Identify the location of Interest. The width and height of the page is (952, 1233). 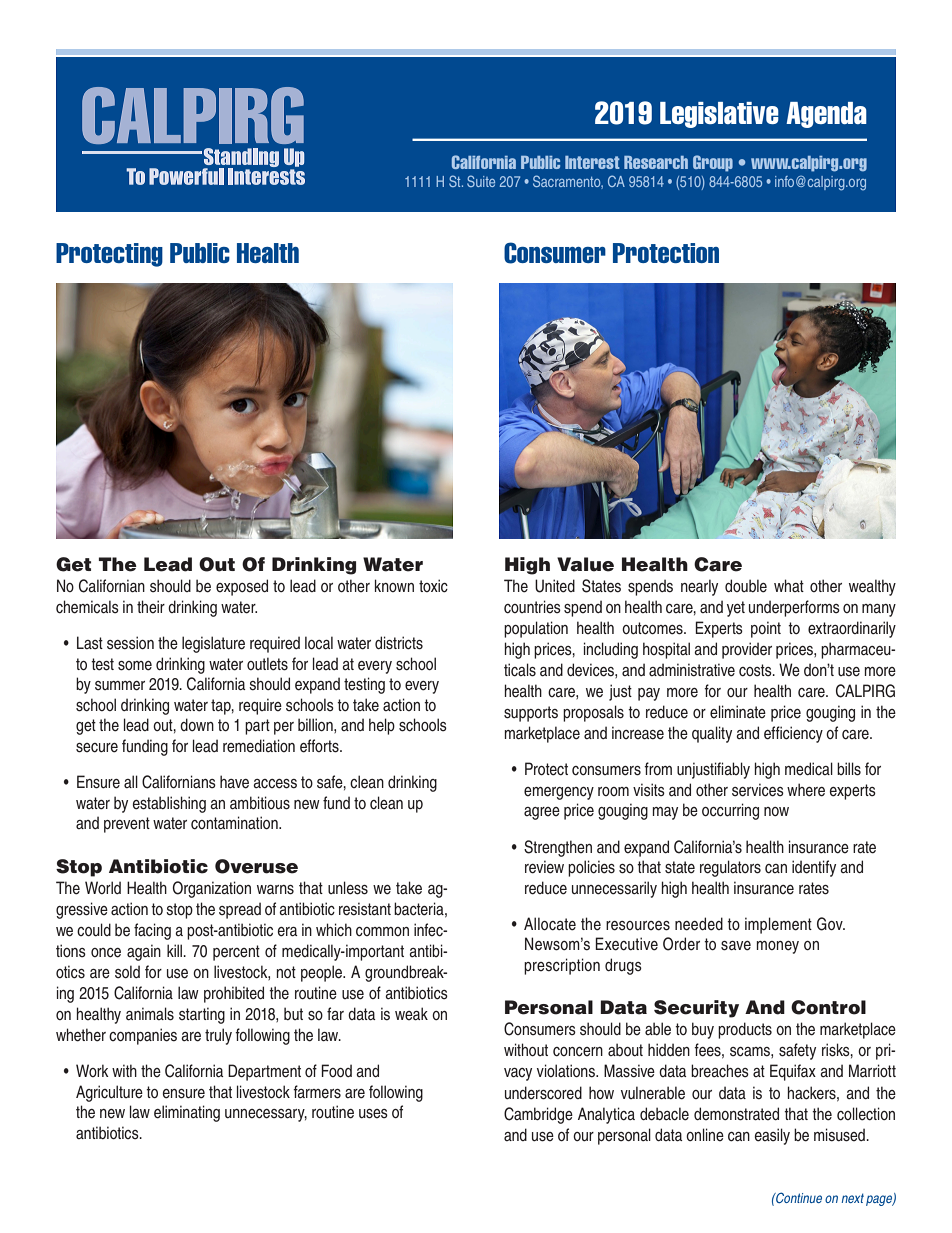
(592, 162).
